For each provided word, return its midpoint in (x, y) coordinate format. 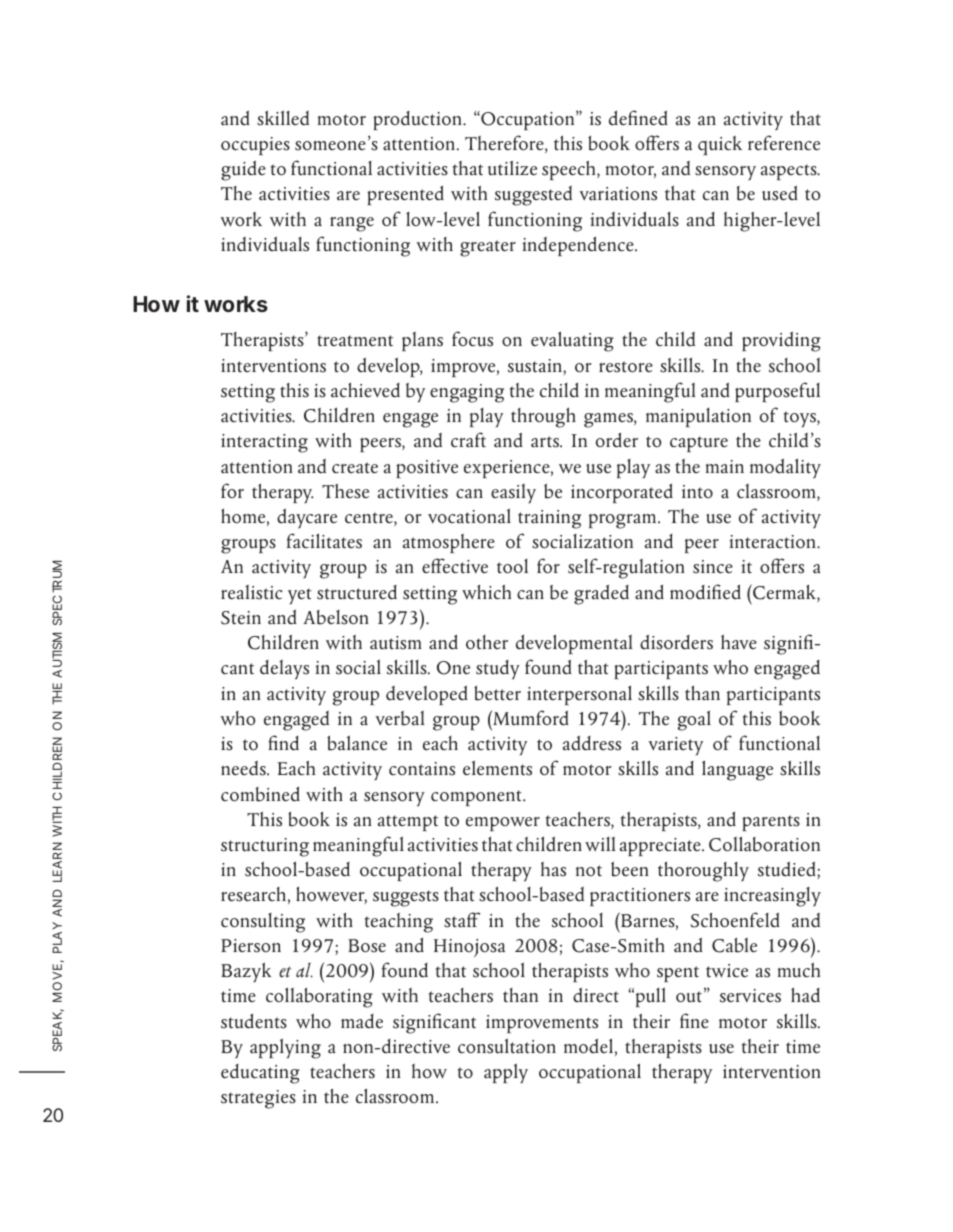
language (737, 770)
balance (357, 743)
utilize (512, 168)
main (725, 467)
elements (497, 768)
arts (546, 442)
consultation (507, 1046)
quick (720, 145)
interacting (264, 443)
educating (260, 1074)
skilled (283, 118)
